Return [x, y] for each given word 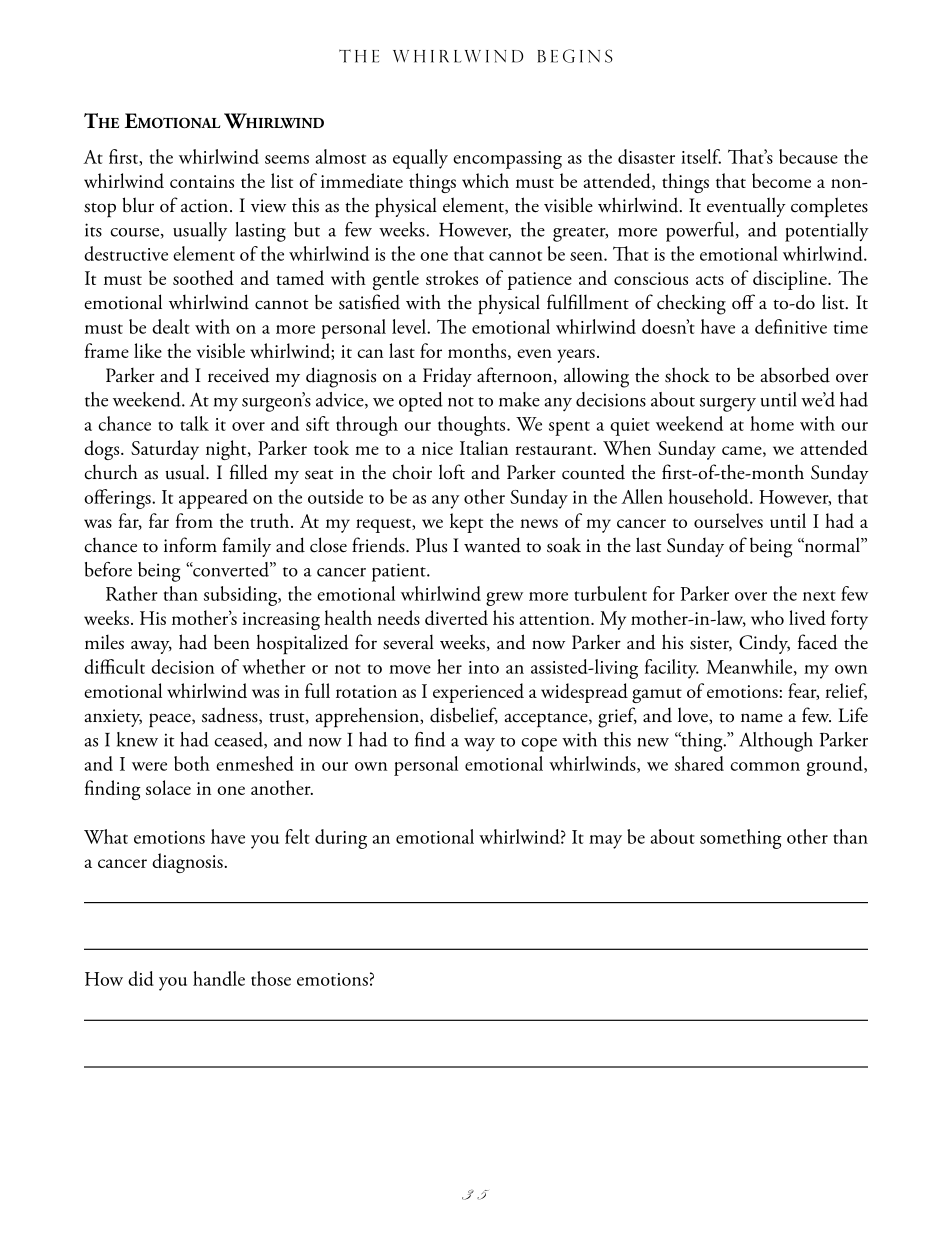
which [485, 180]
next [819, 596]
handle [219, 978]
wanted [492, 545]
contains [202, 181]
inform [190, 545]
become [781, 180]
